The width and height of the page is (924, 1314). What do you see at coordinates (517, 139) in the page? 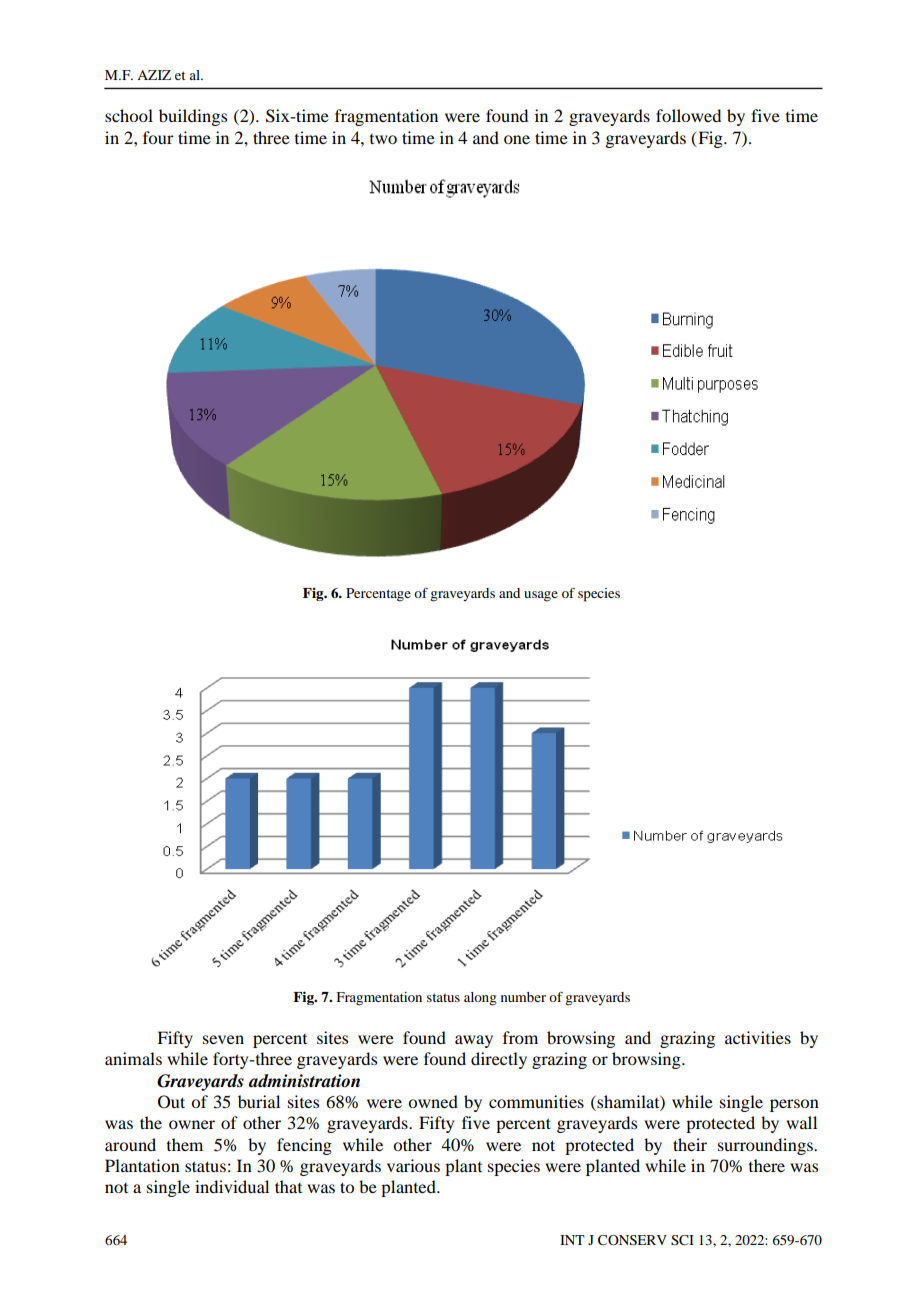
I see `one` at bounding box center [517, 139].
